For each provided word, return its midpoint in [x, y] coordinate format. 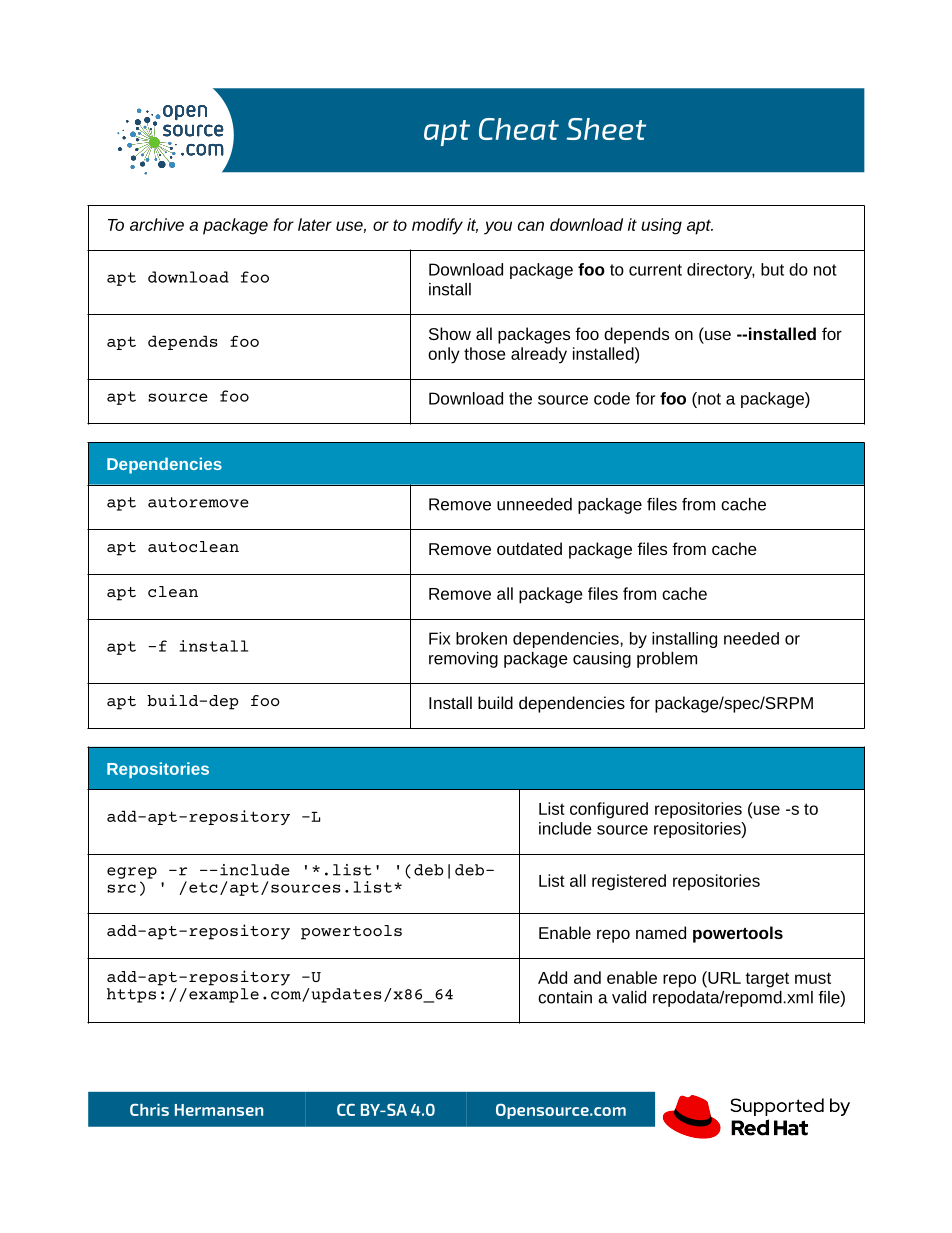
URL [723, 977]
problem [667, 660]
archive [157, 224]
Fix [440, 638]
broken [481, 638]
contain [565, 997]
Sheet [606, 129]
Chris [149, 1109]
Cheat [519, 129]
